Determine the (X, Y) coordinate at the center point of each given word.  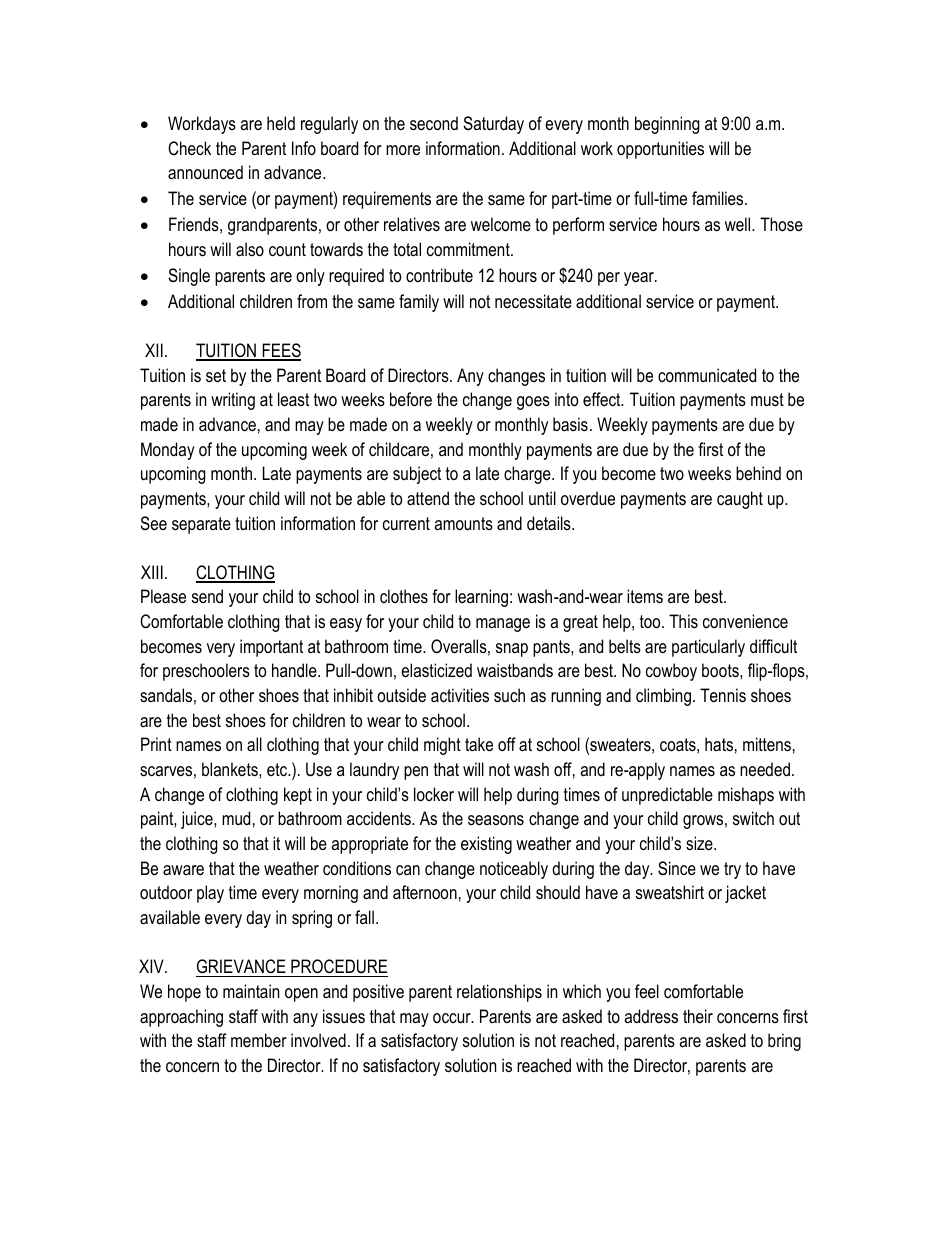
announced (205, 172)
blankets (231, 769)
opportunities (660, 150)
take (479, 744)
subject (417, 475)
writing (233, 401)
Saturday (493, 125)
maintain (251, 991)
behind (758, 473)
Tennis (723, 695)
